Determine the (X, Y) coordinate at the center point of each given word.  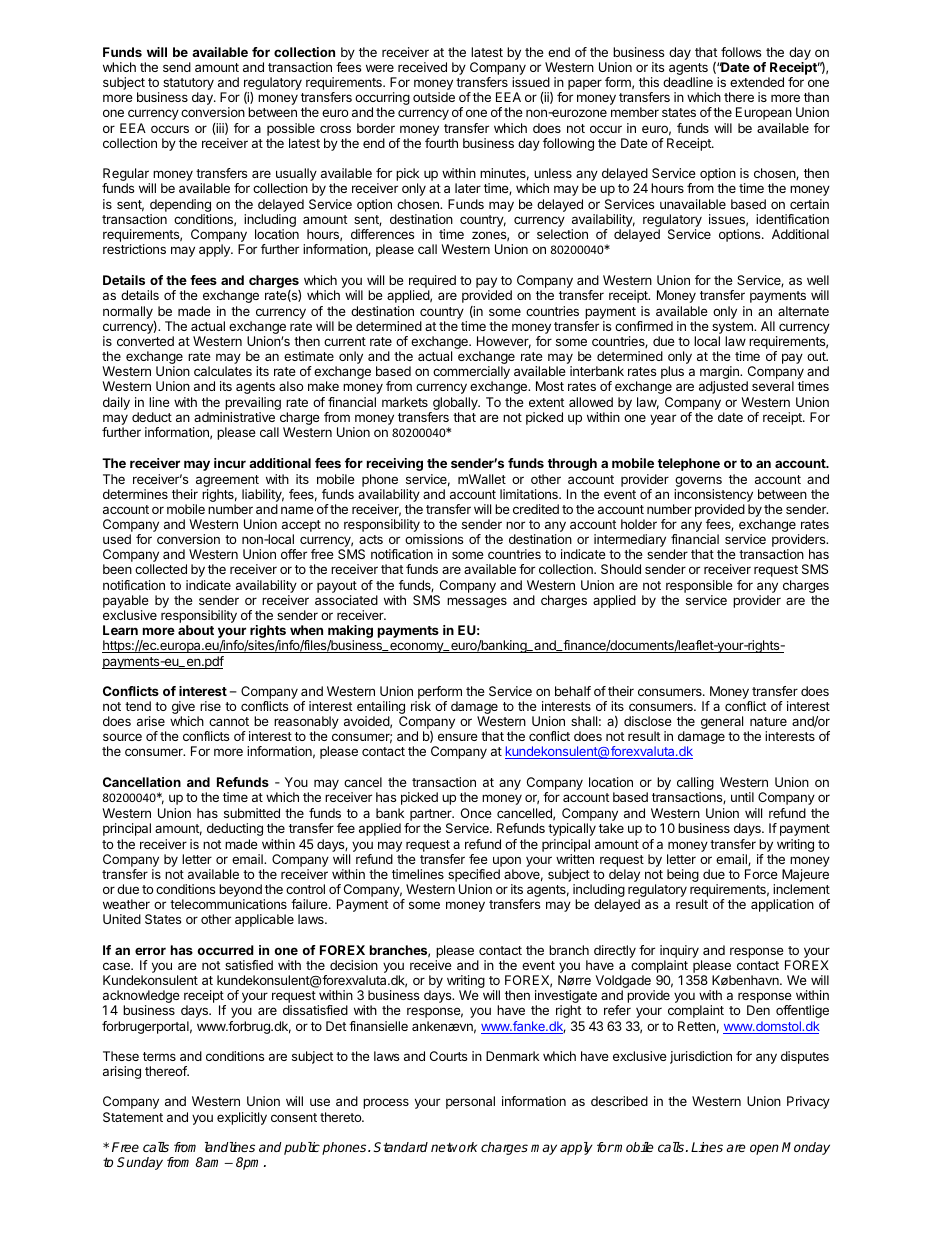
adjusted (723, 387)
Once (476, 813)
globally (456, 403)
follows (741, 52)
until (742, 797)
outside (434, 97)
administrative (234, 417)
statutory (188, 85)
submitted (252, 813)
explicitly (242, 1118)
